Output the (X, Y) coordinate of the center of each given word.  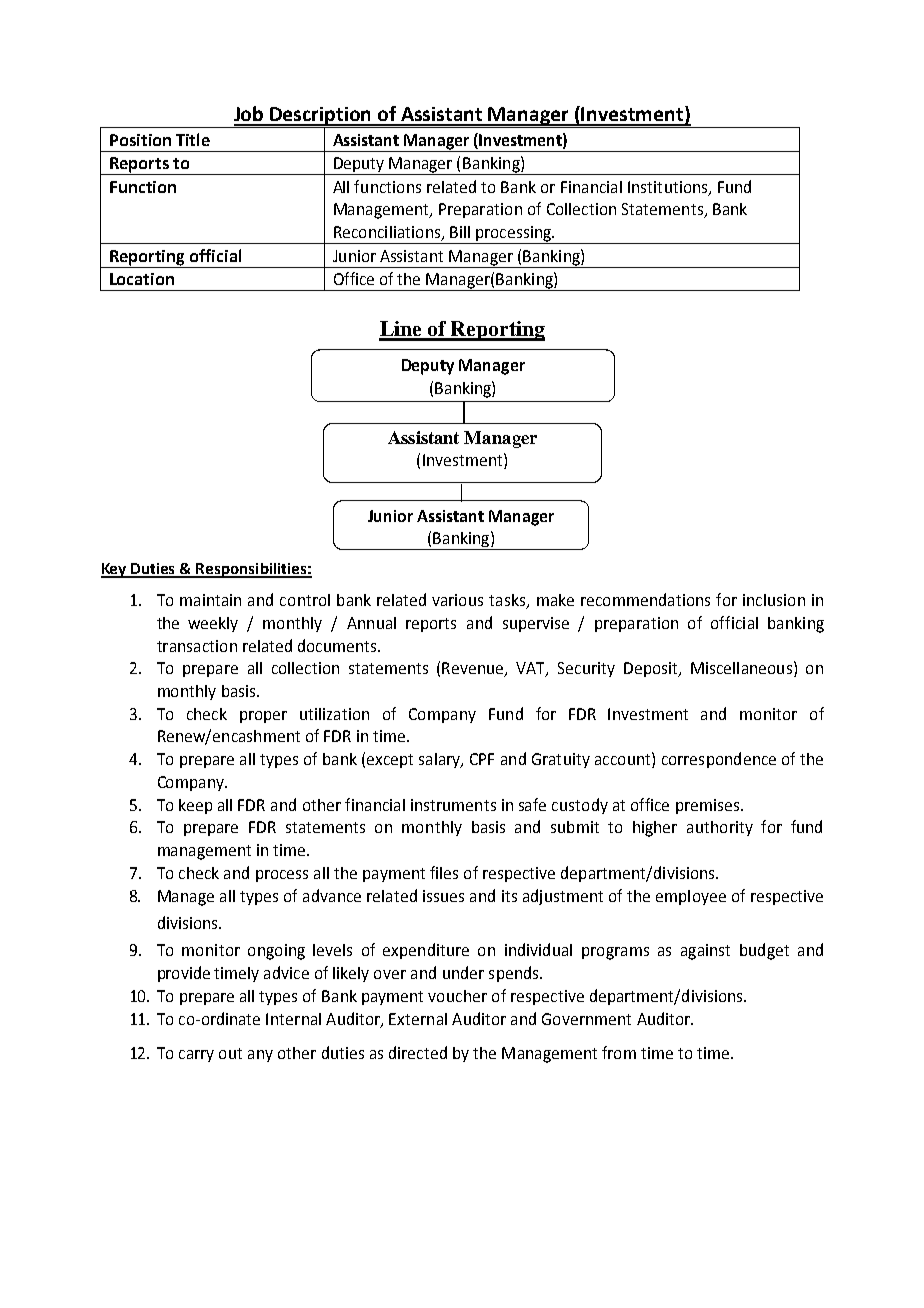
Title (193, 139)
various (457, 600)
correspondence (719, 760)
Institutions (669, 188)
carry (196, 1056)
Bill (460, 232)
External (418, 1019)
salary (441, 760)
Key (115, 570)
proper (263, 717)
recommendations (645, 599)
